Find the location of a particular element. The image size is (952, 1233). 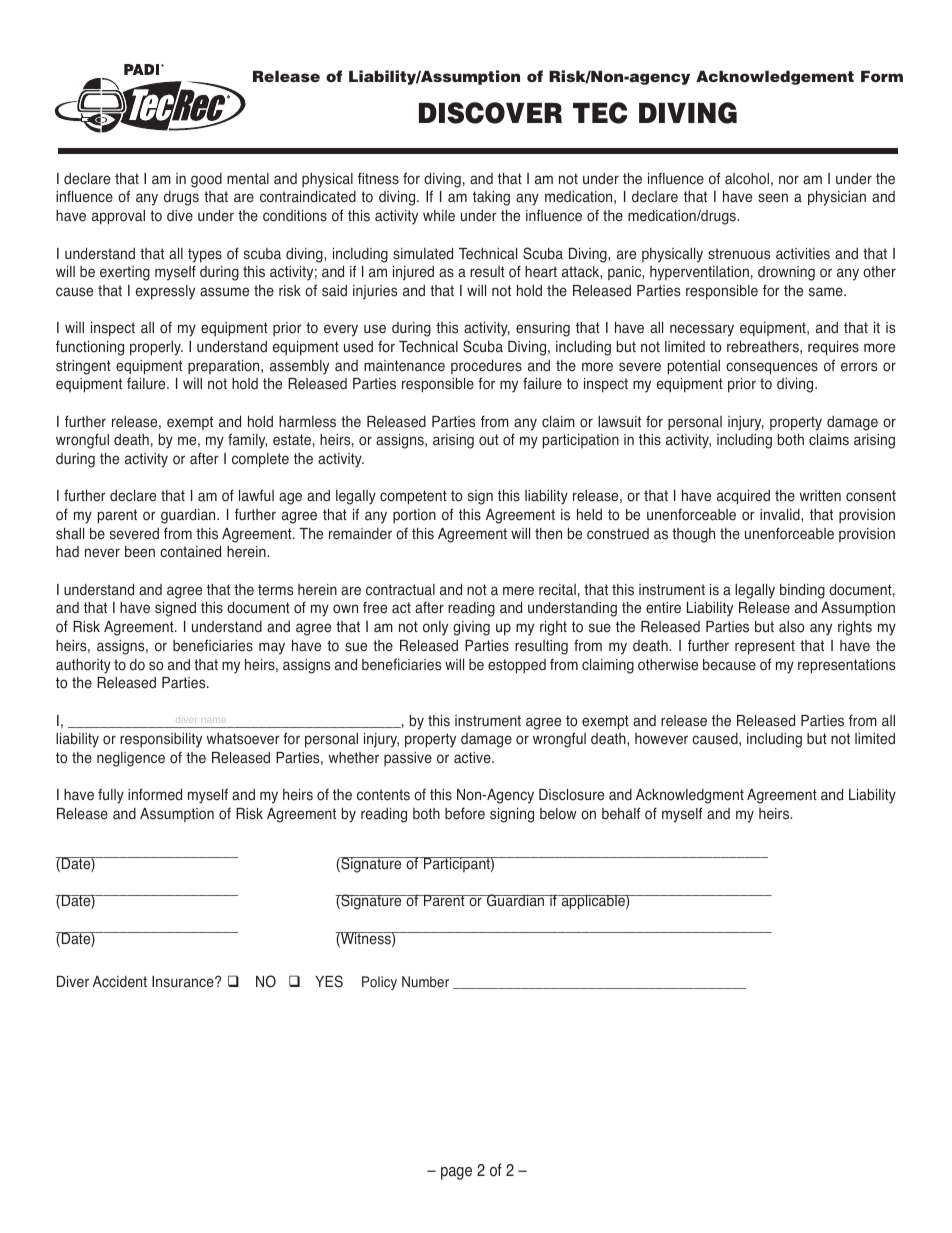

acquired is located at coordinates (743, 497).
